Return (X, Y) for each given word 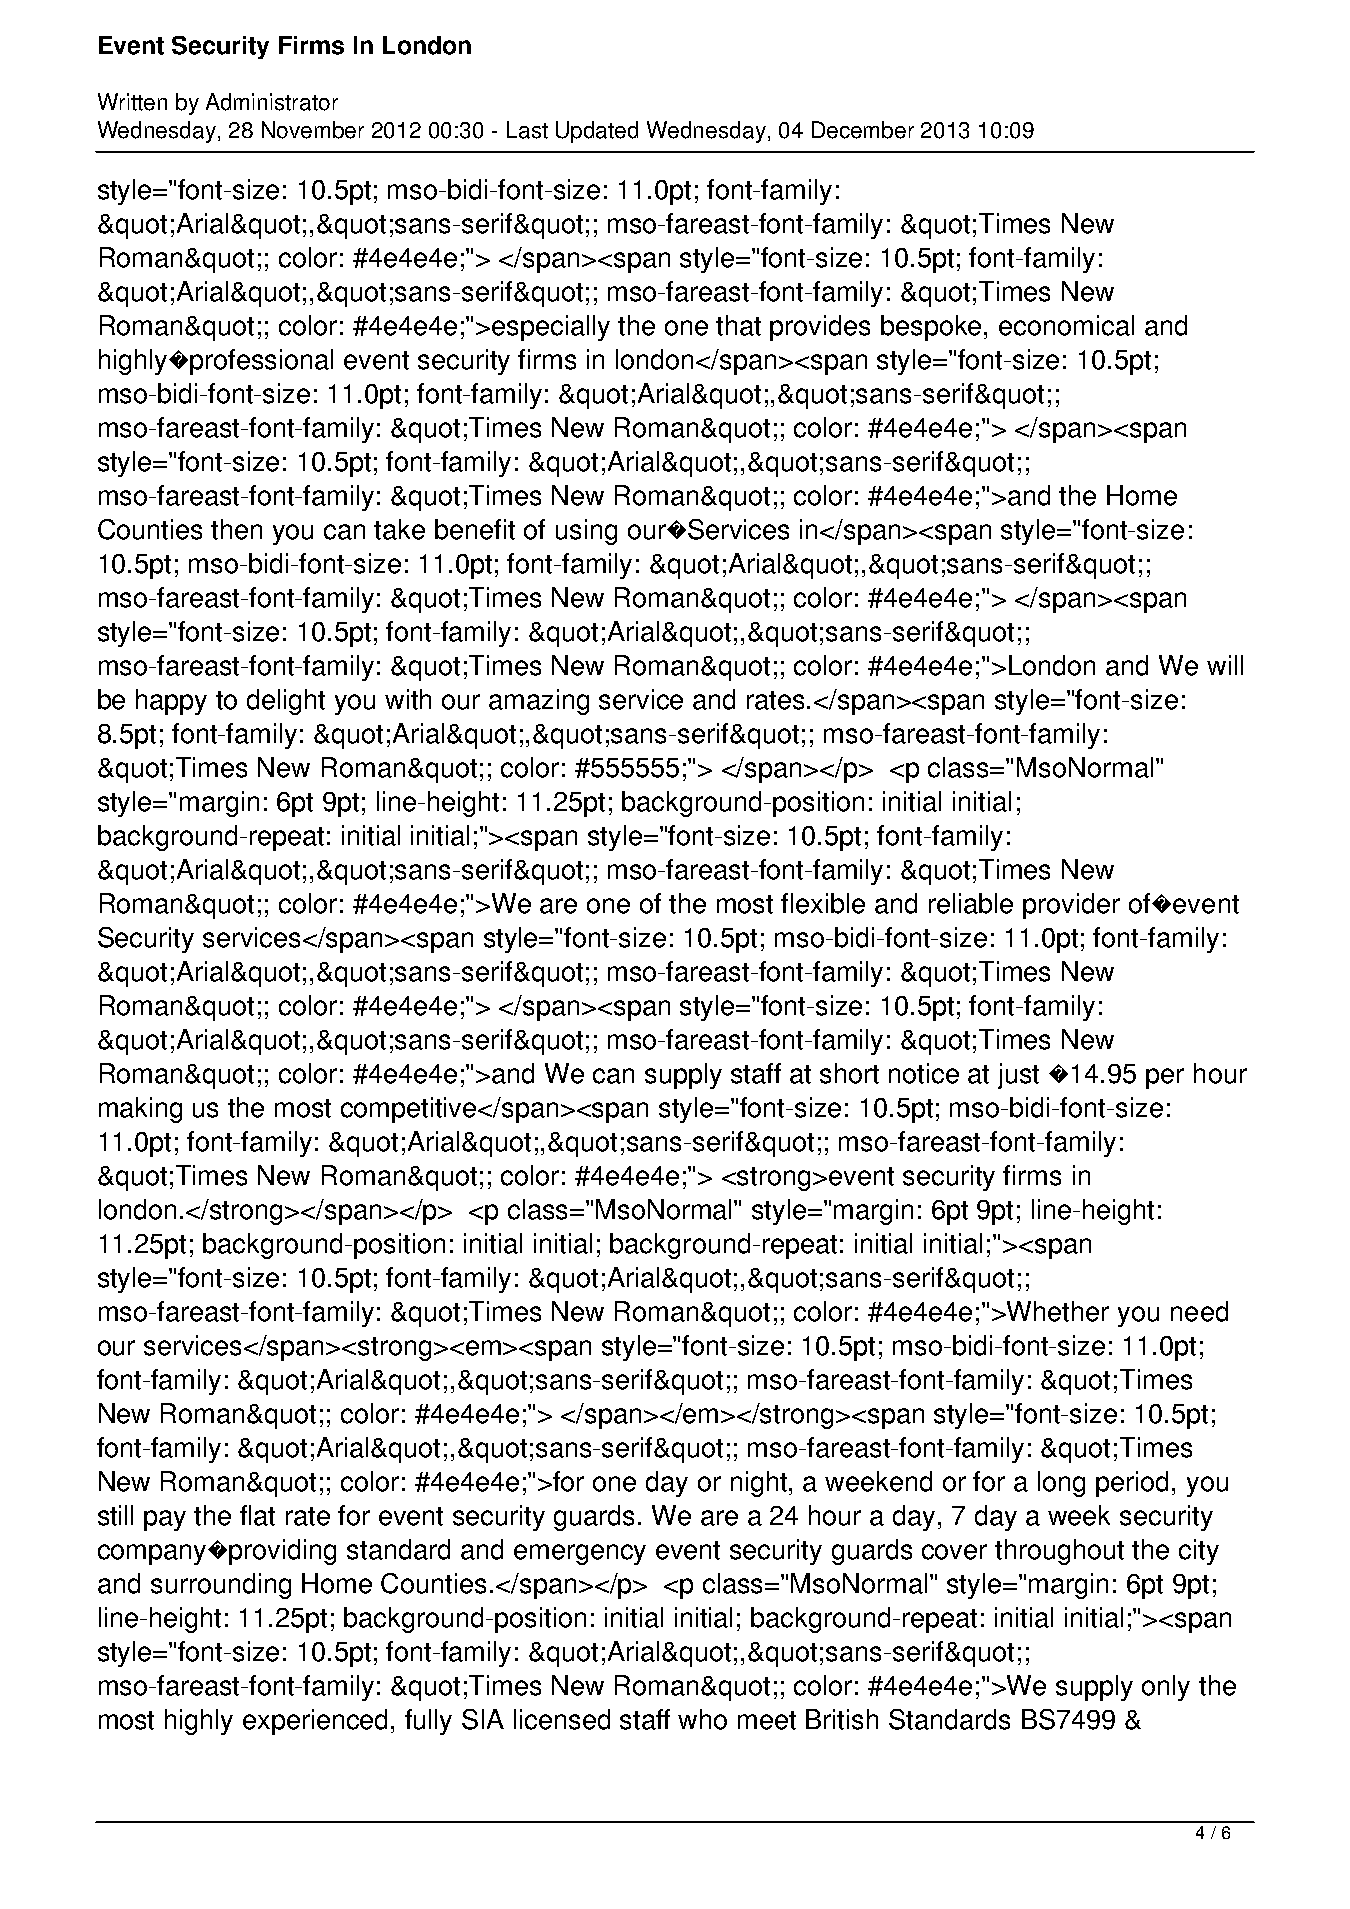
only (1166, 1688)
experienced (315, 1722)
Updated (597, 132)
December (863, 130)
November (313, 130)
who (702, 1719)
